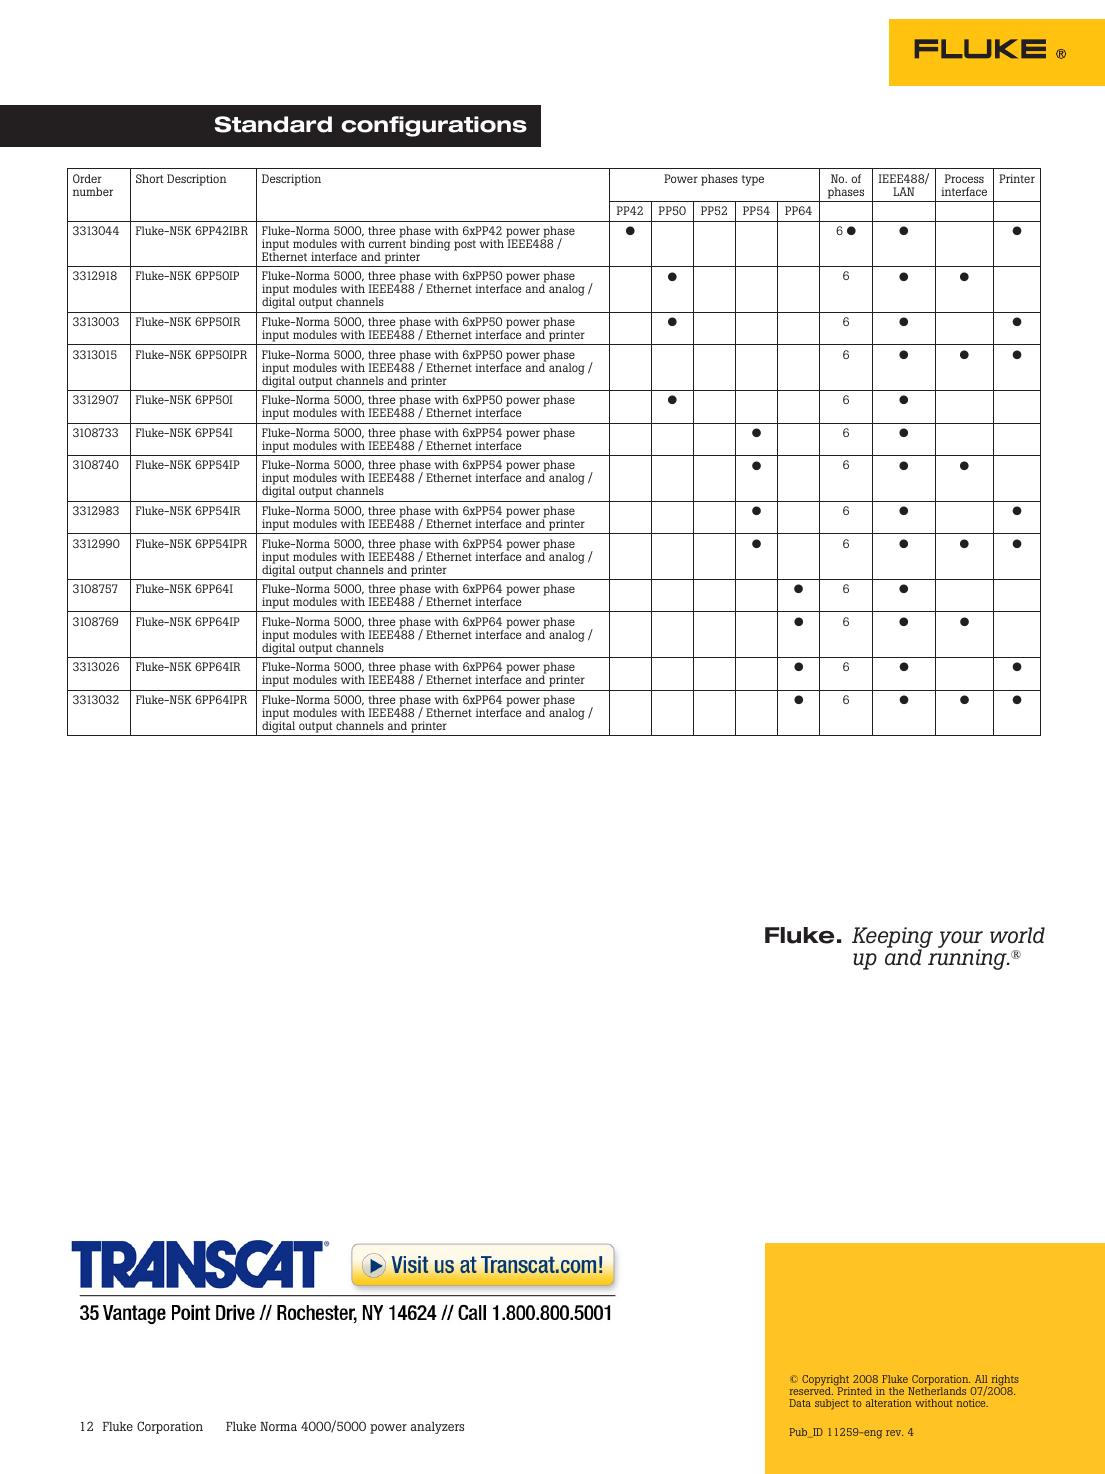 Image resolution: width=1105 pixels, height=1474 pixels. I want to click on Process, so click(964, 178).
